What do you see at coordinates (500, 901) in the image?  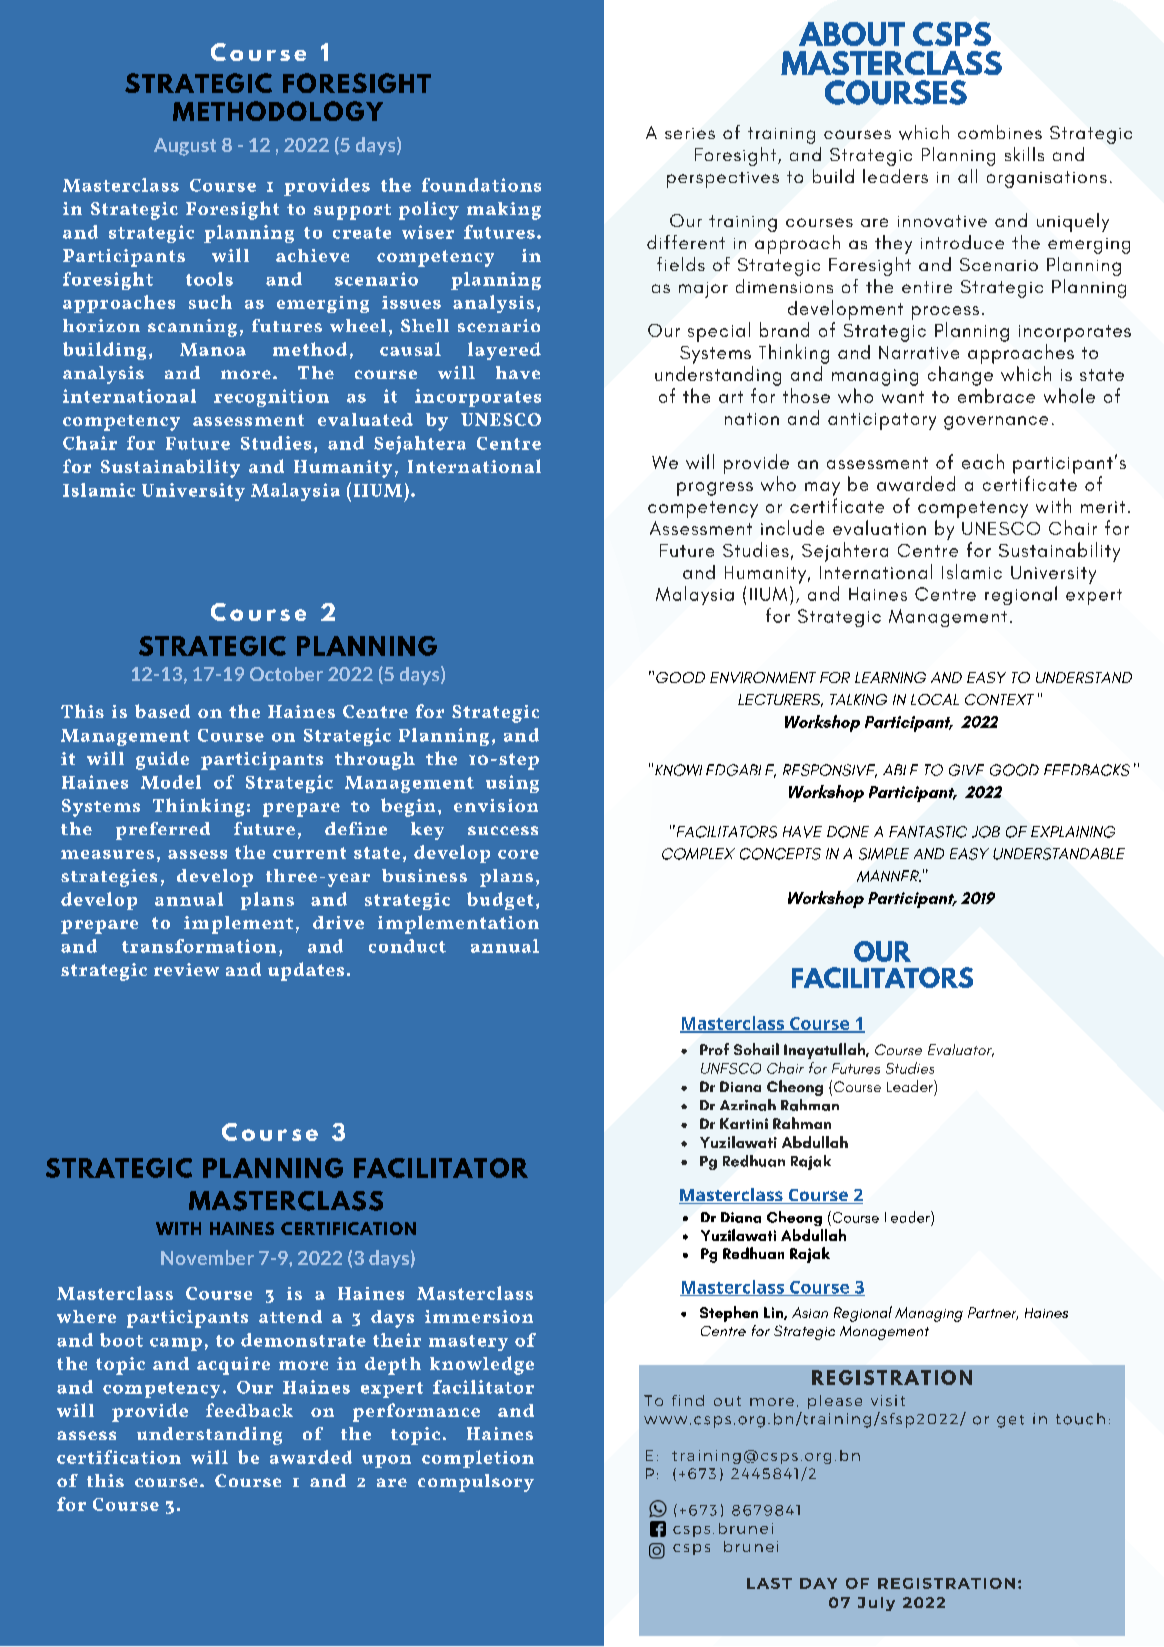 I see `budget` at bounding box center [500, 901].
